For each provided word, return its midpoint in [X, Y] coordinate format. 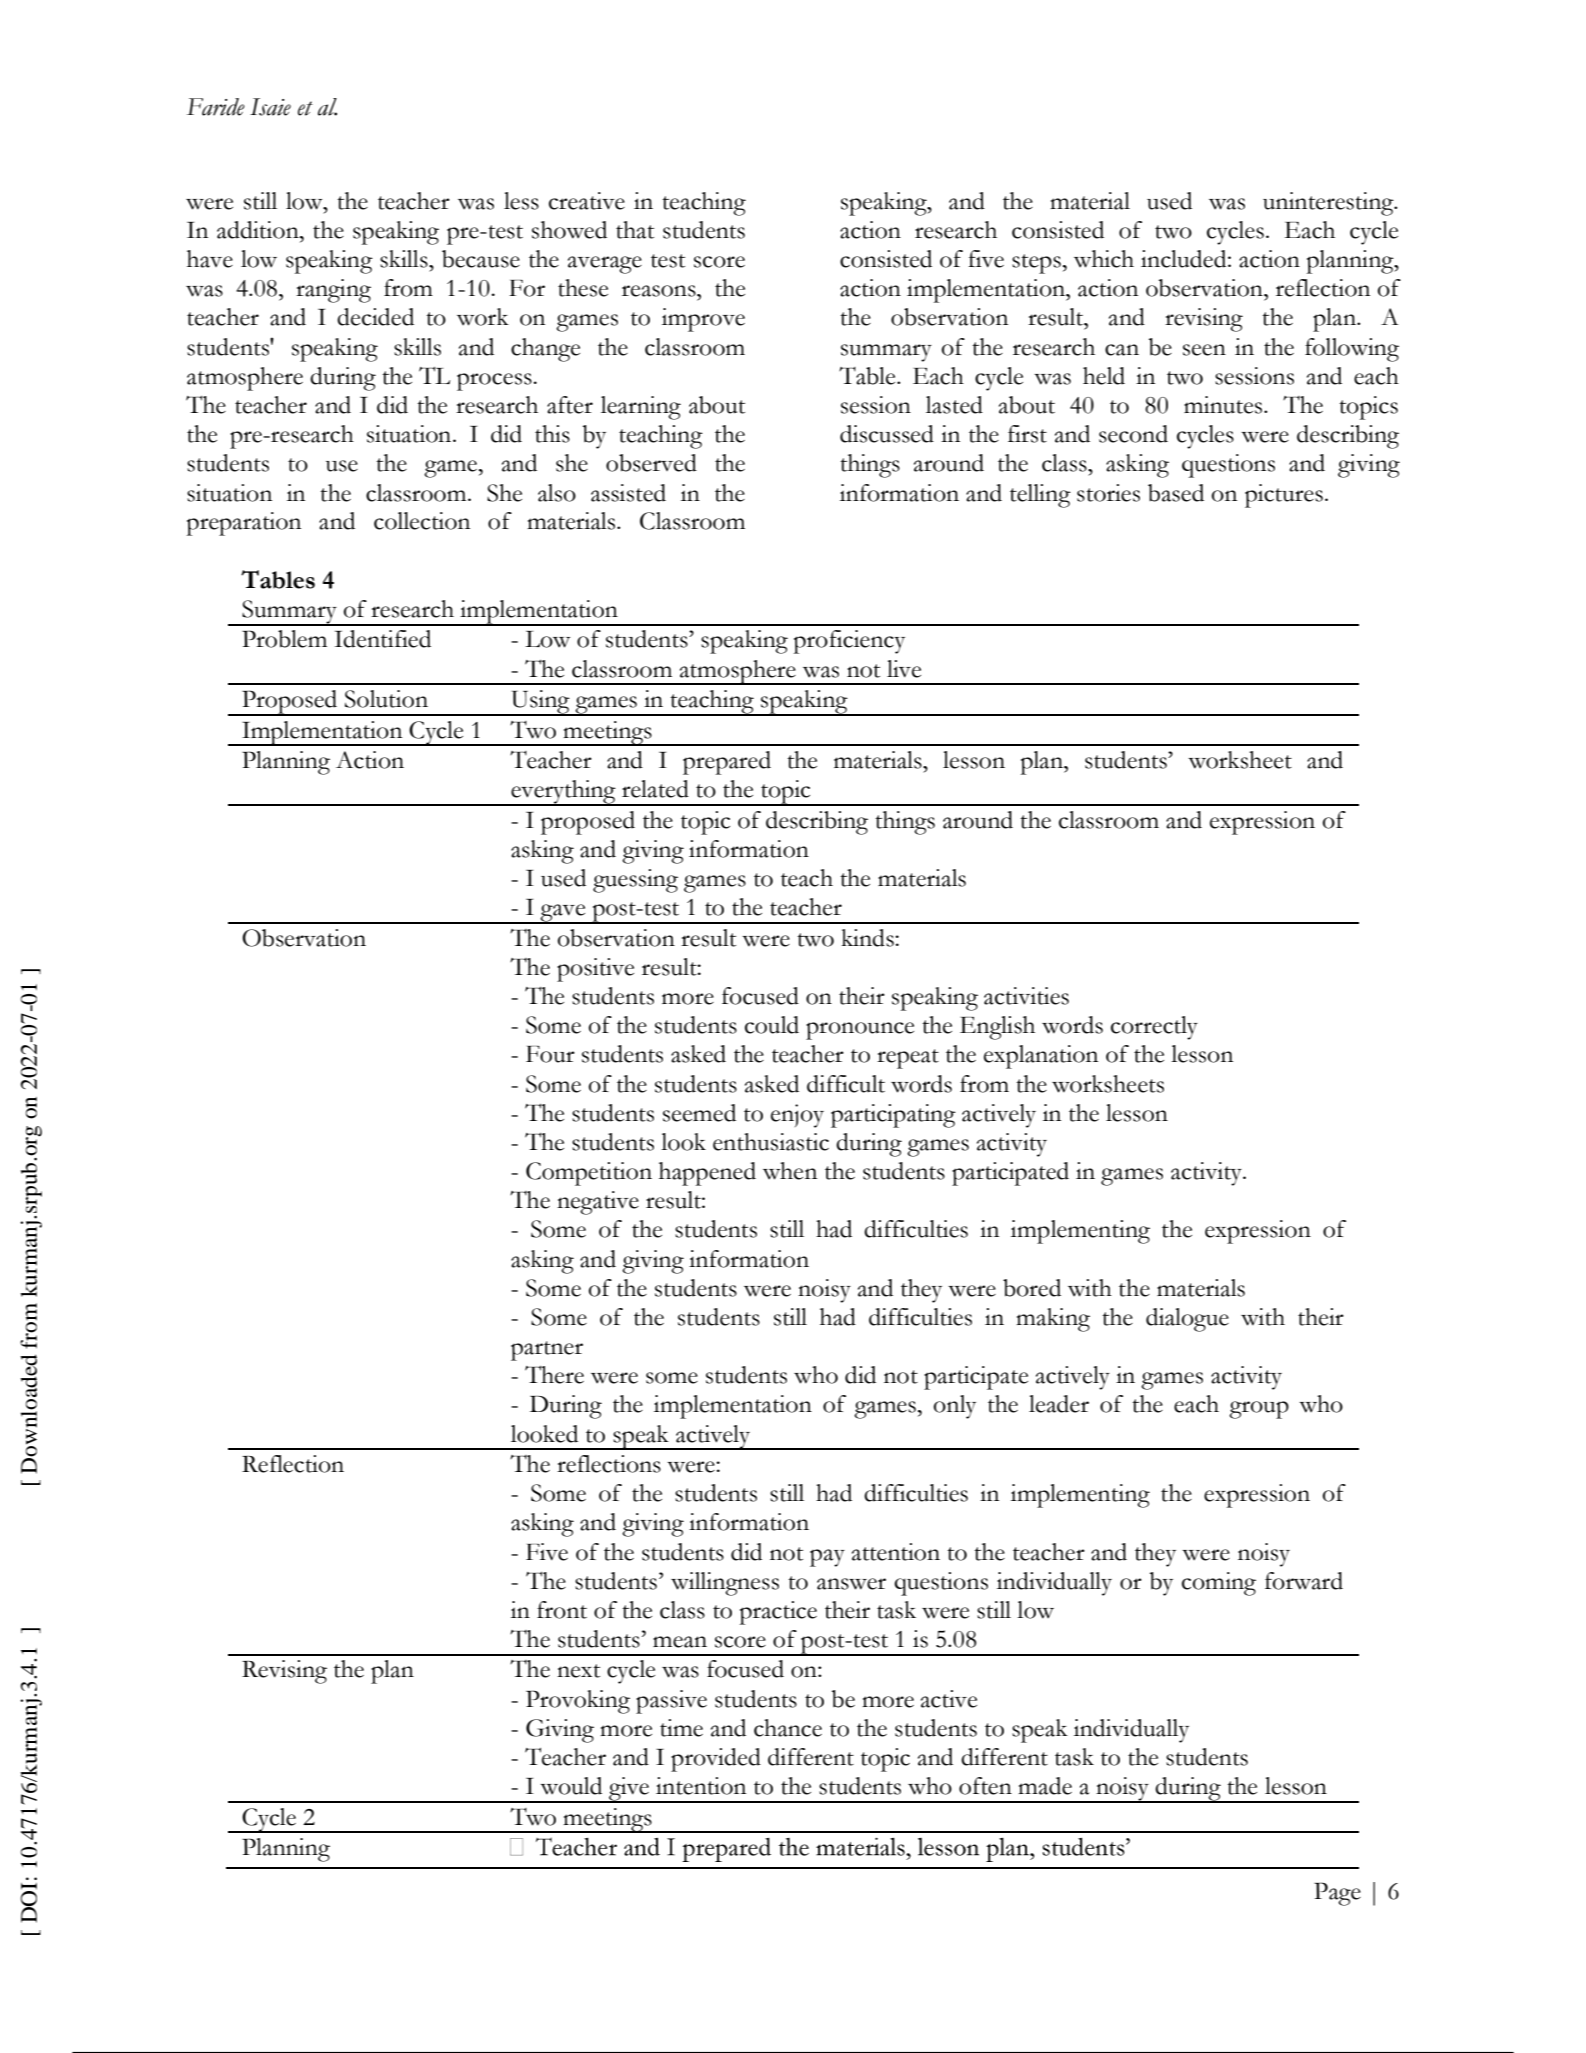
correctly [1154, 1028]
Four [550, 1054]
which [1104, 259]
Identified [383, 639]
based [1176, 493]
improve [703, 320]
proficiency [849, 642]
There [554, 1375]
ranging [333, 291]
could [772, 1025]
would [571, 1786]
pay [827, 1558]
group [1259, 1410]
